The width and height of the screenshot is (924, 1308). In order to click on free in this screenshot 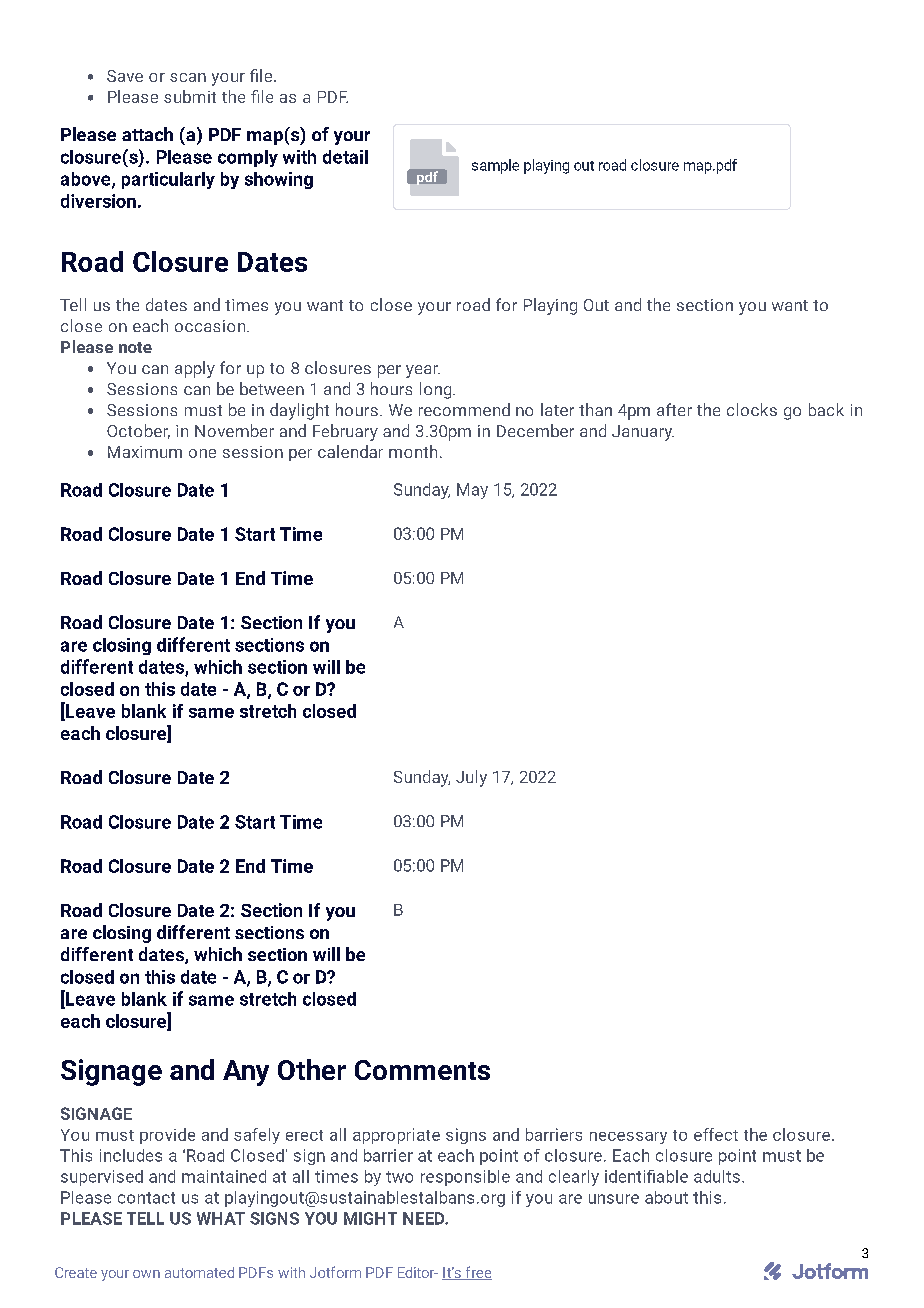, I will do `click(477, 1273)`.
